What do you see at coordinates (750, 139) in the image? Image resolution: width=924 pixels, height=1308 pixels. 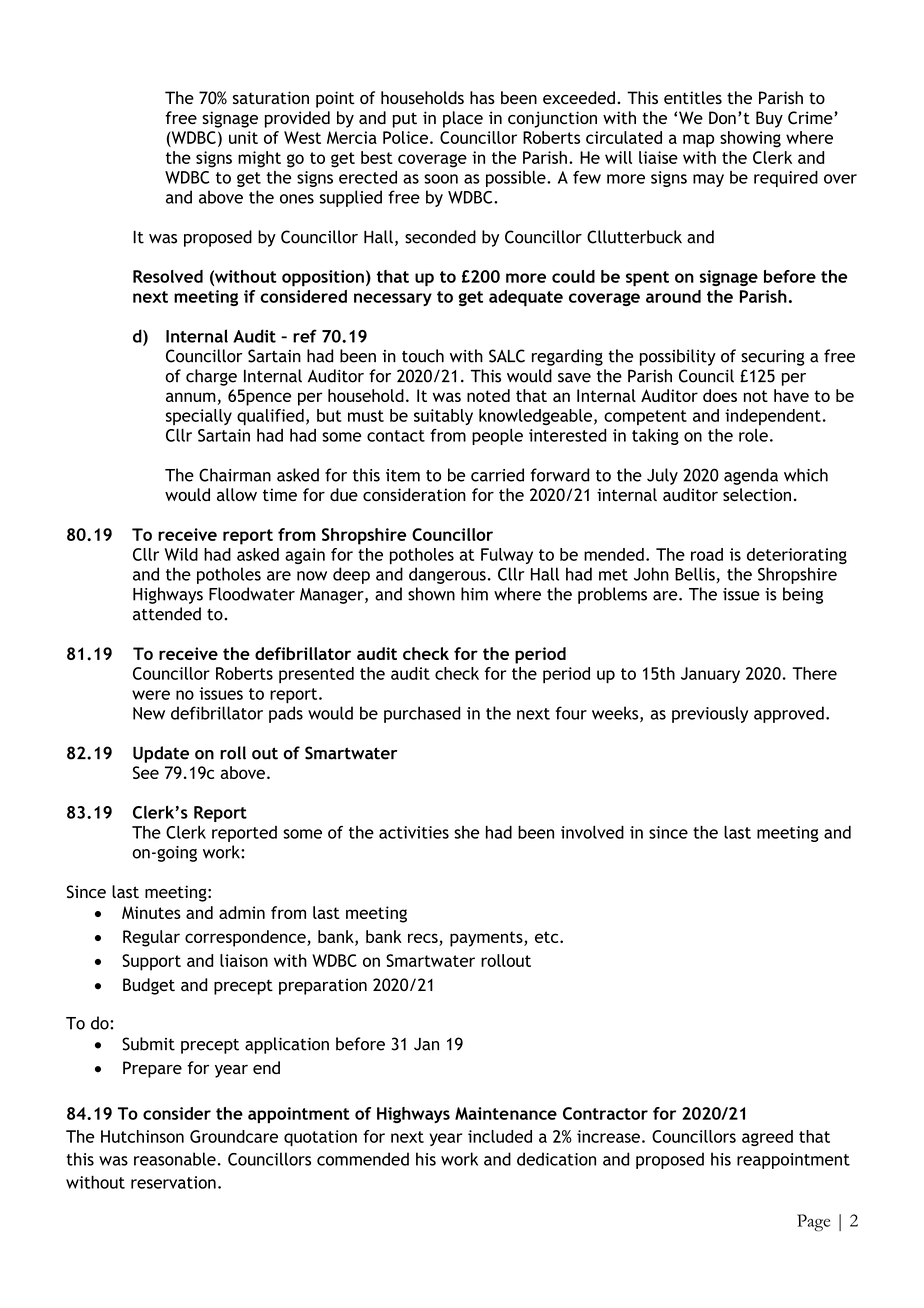 I see `showing` at bounding box center [750, 139].
